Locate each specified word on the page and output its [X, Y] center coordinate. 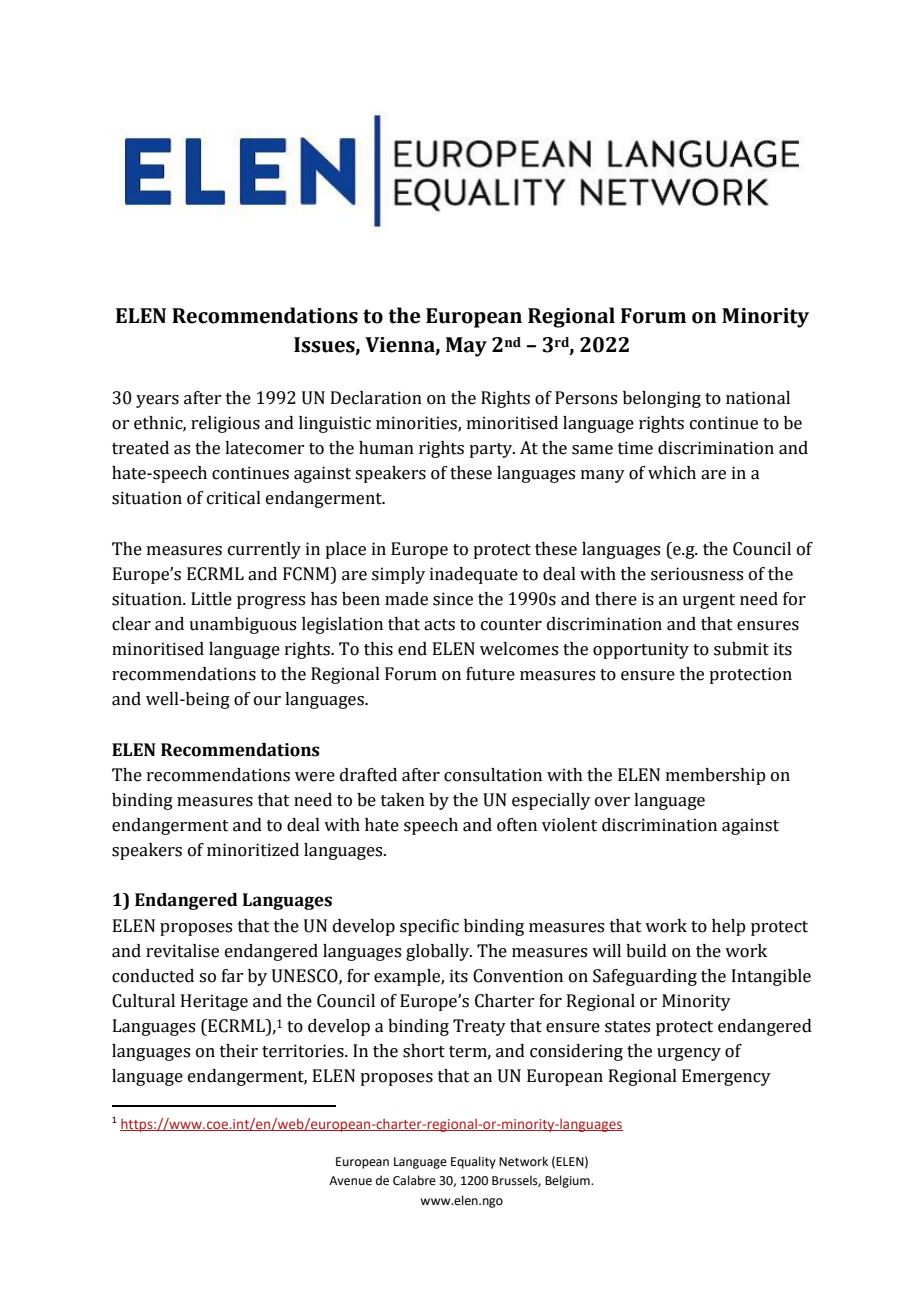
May [466, 347]
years [157, 401]
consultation [493, 775]
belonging [662, 399]
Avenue [350, 1181]
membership [715, 776]
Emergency [726, 1077]
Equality [473, 1162]
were [315, 777]
